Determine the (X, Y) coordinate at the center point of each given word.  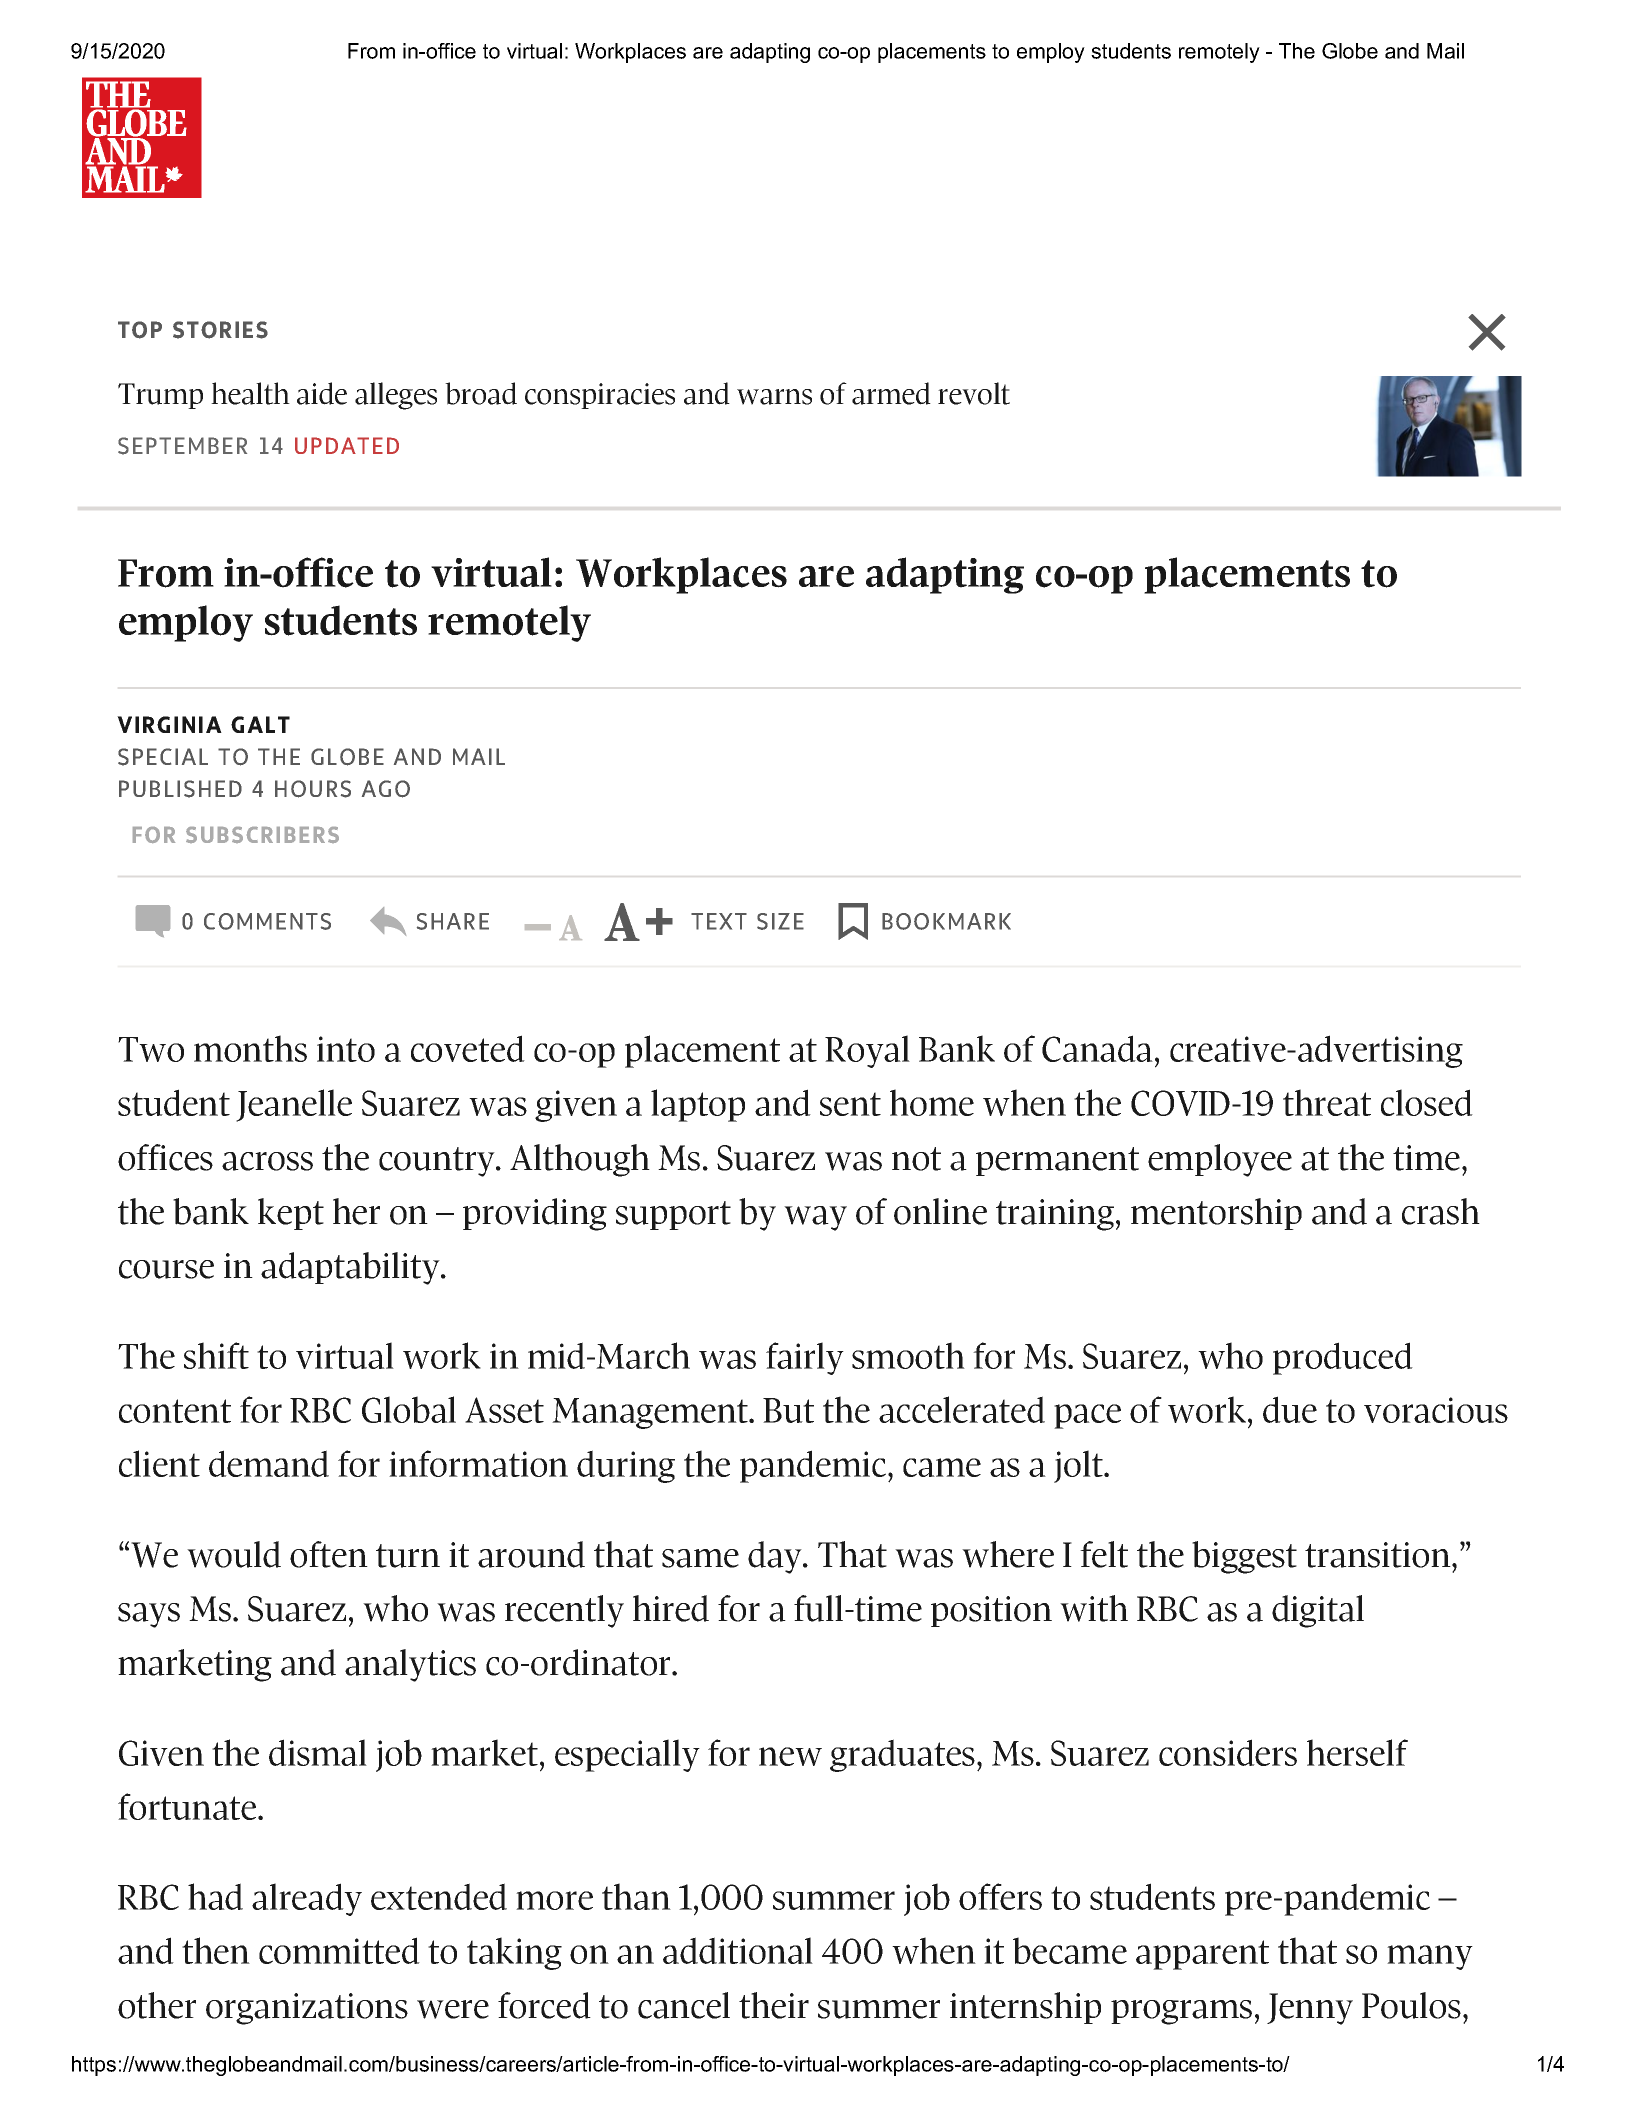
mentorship (1216, 1214)
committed (339, 1950)
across (267, 1161)
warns (774, 397)
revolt (974, 393)
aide (322, 393)
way (815, 1218)
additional (738, 1950)
